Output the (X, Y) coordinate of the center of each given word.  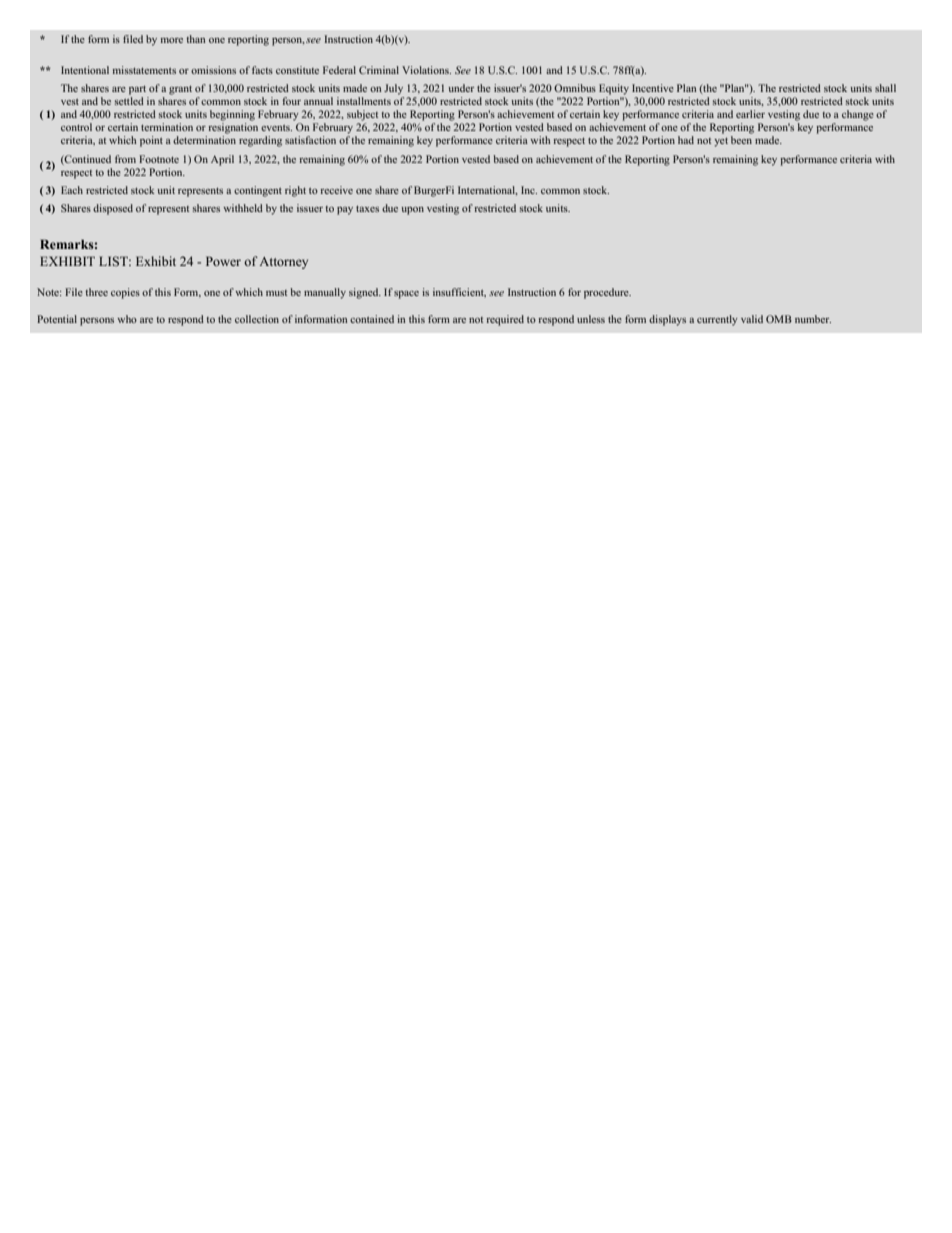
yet (721, 142)
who (127, 319)
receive (336, 190)
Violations (426, 70)
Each (72, 190)
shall (885, 88)
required (505, 320)
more (171, 40)
